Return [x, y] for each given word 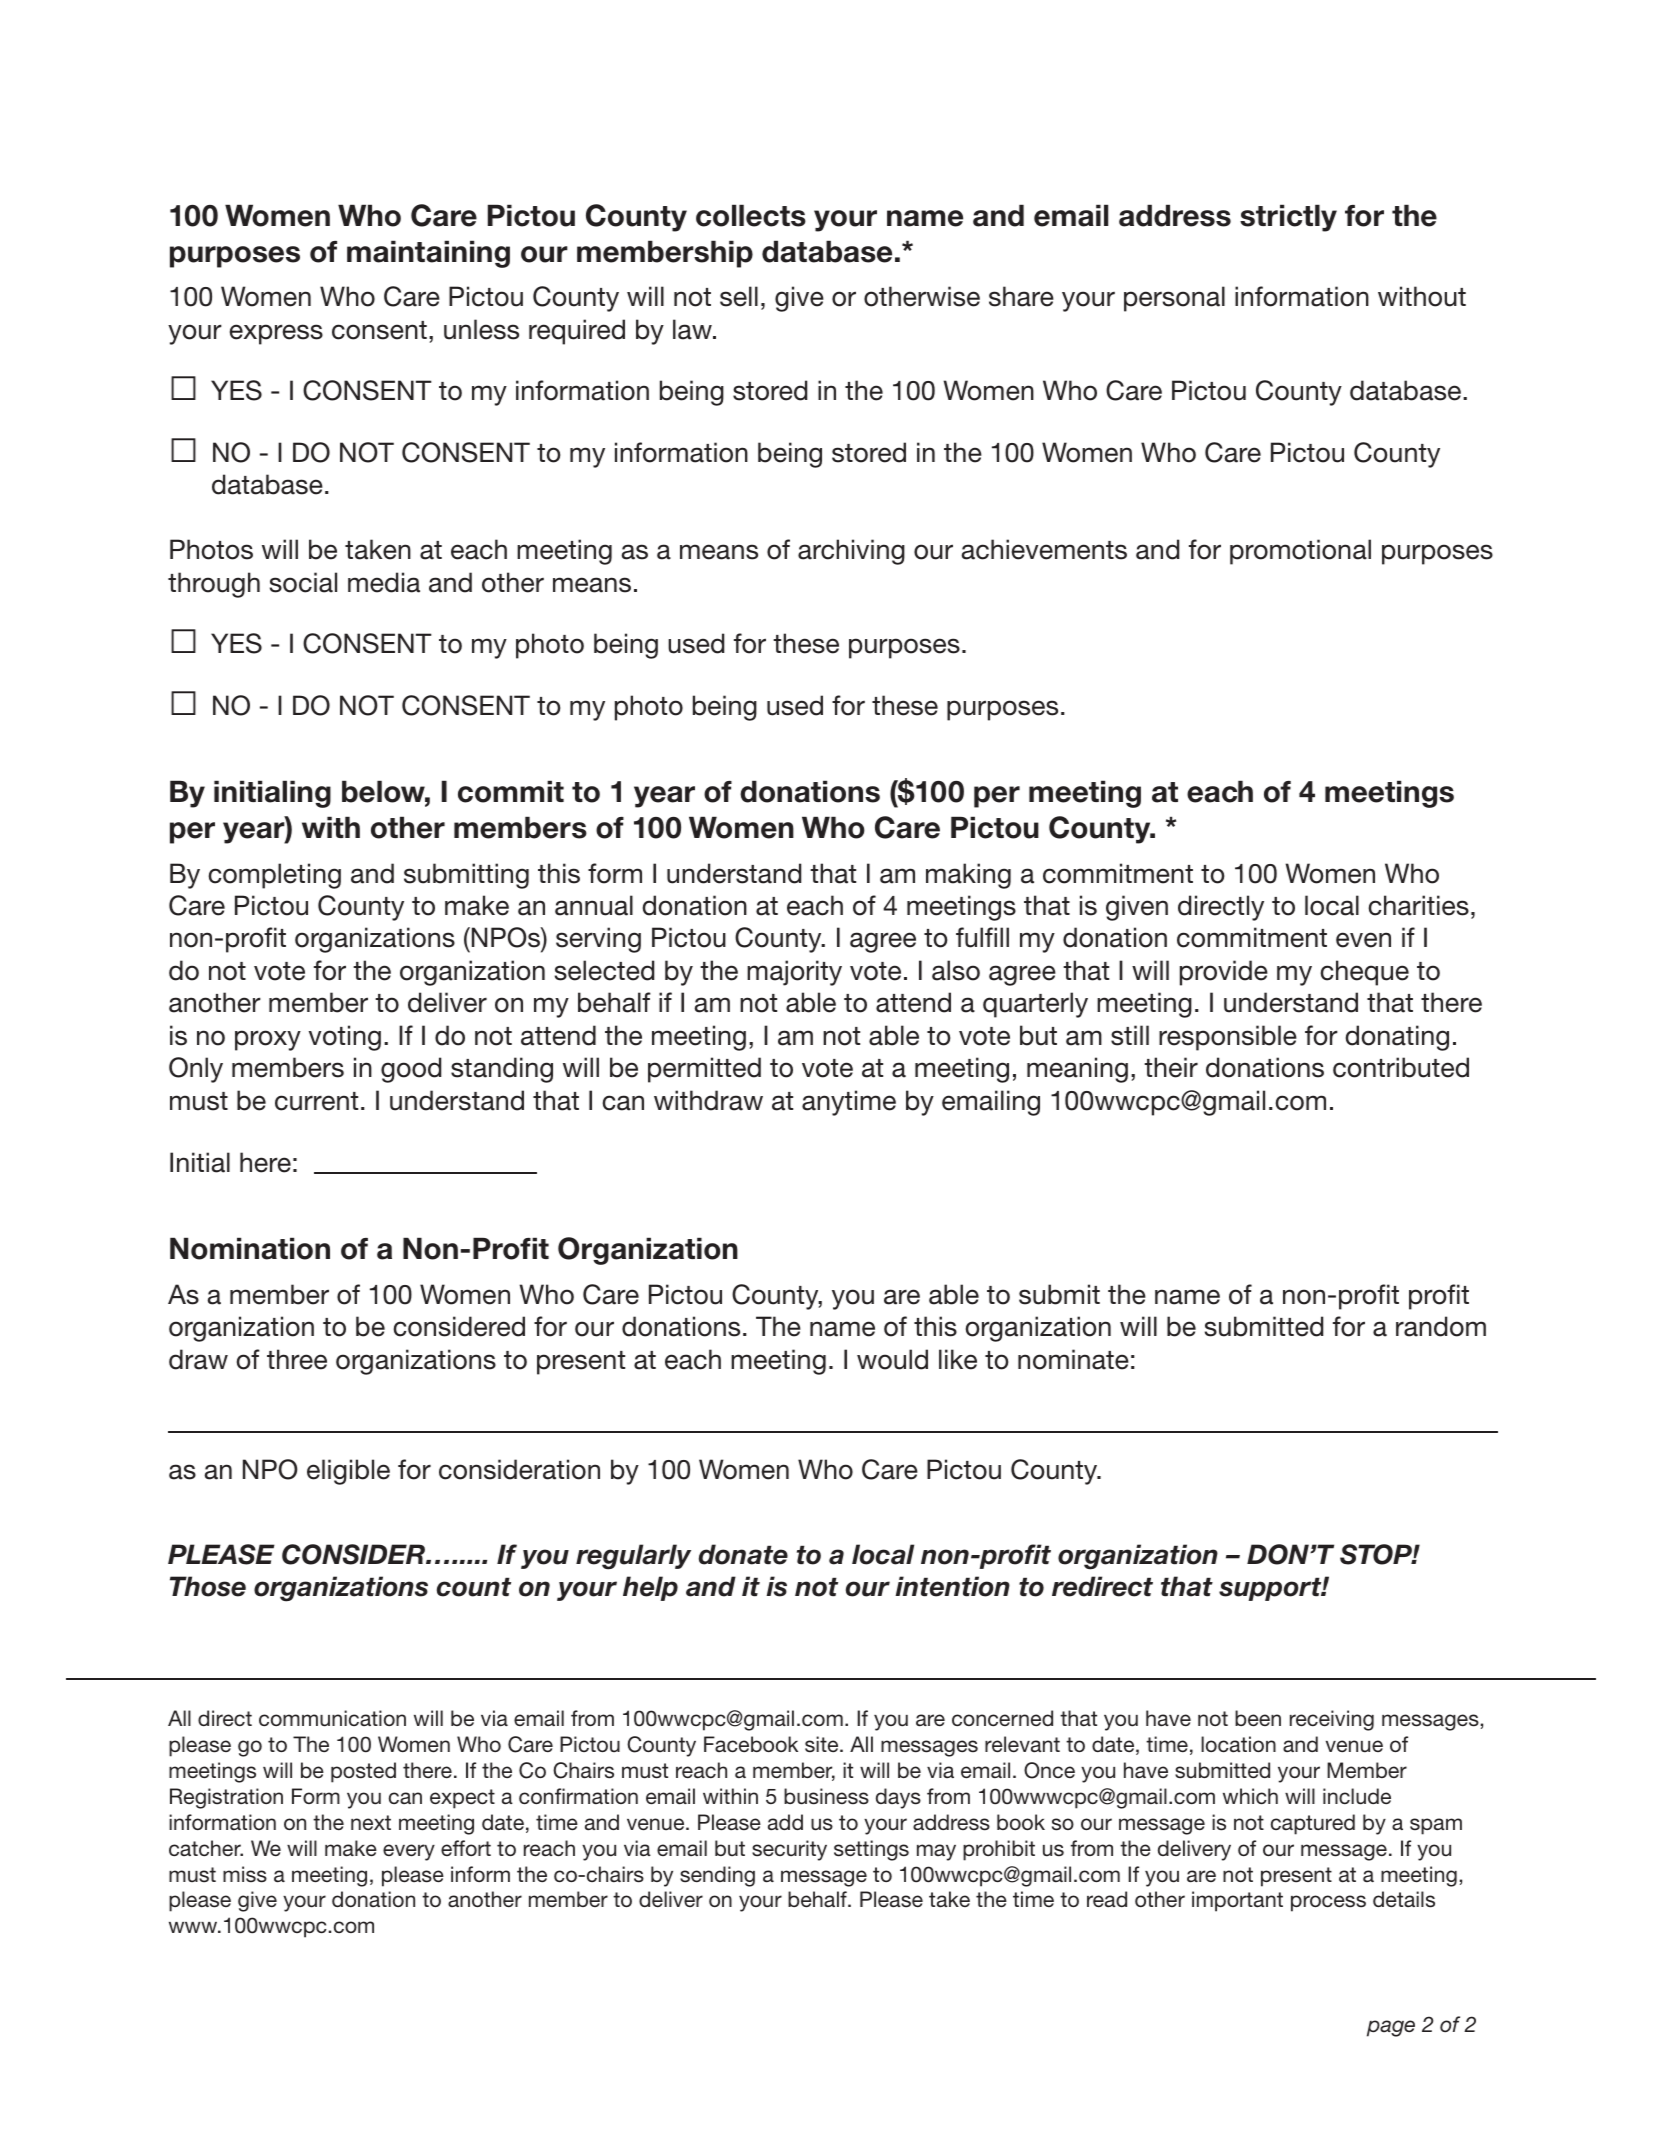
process [1328, 1903]
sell [739, 296]
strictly [1288, 218]
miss [245, 1874]
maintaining [428, 254]
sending [717, 1876]
